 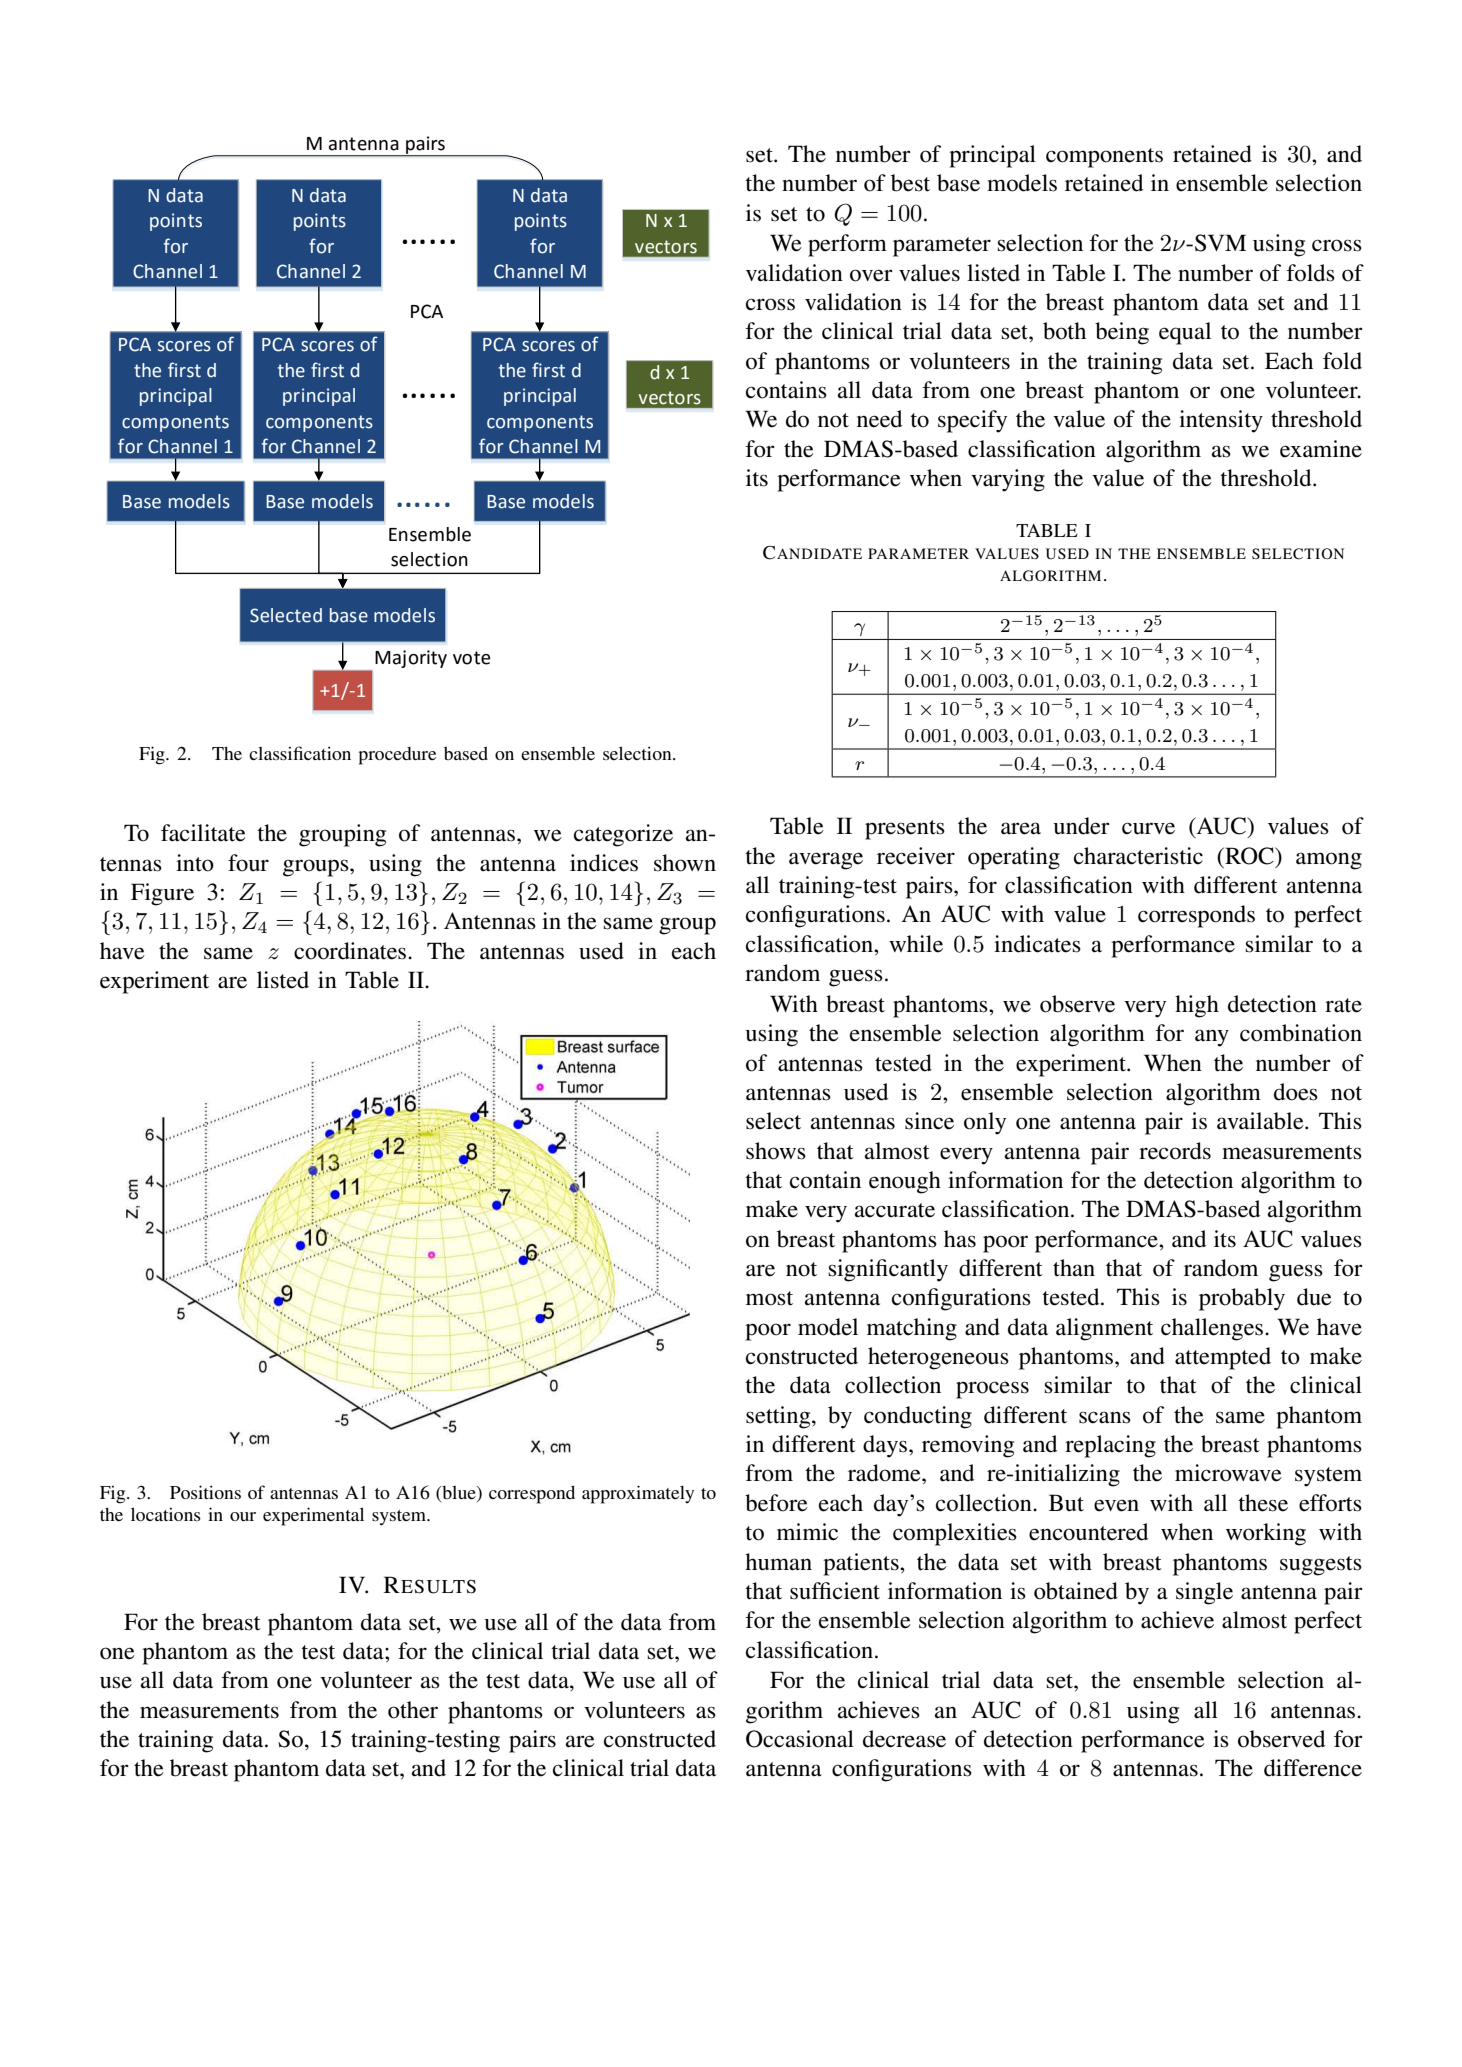 What do you see at coordinates (411, 659) in the page?
I see `Majority` at bounding box center [411, 659].
